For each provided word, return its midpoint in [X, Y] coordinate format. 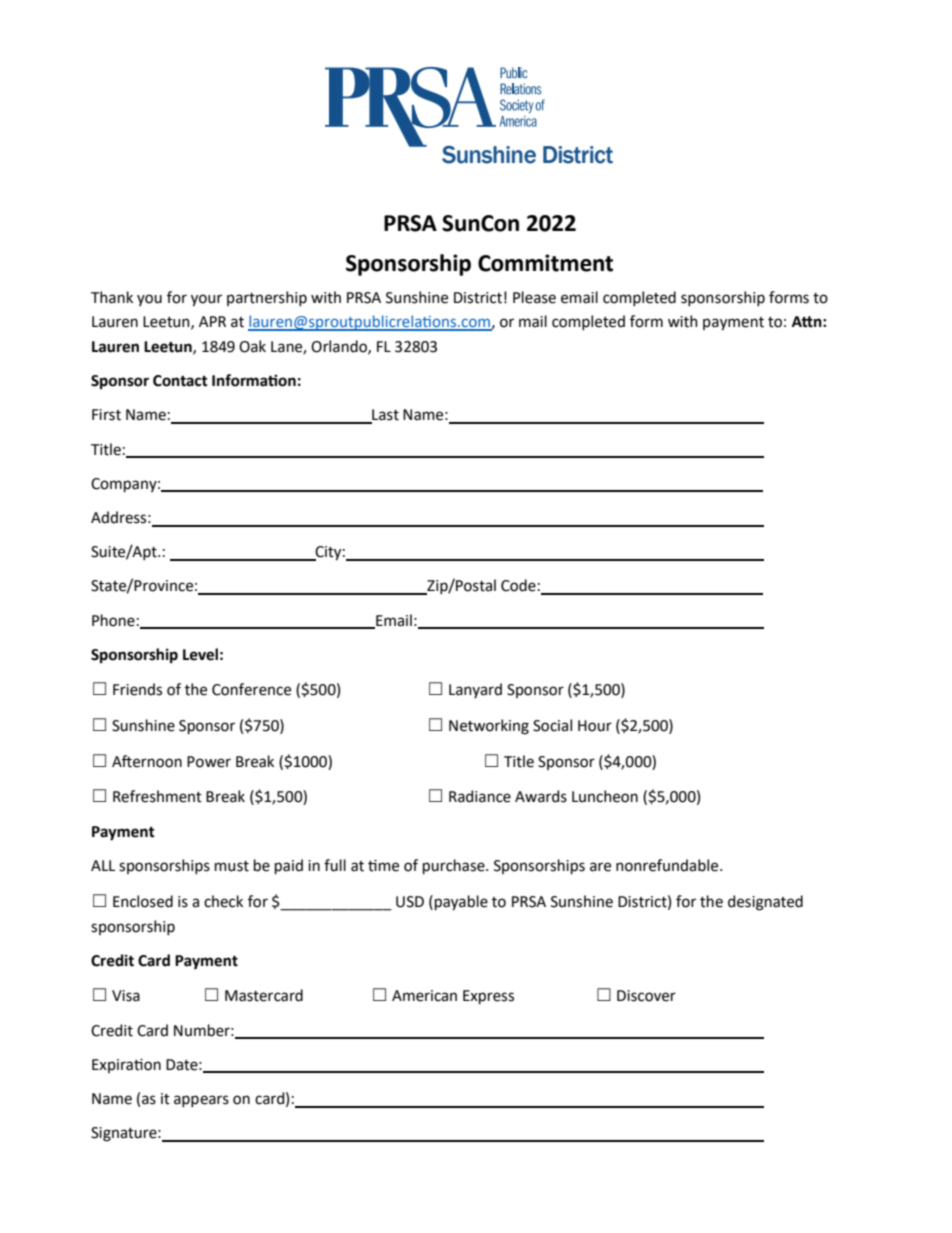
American [424, 996]
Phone [113, 620]
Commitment [545, 263]
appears [201, 1101]
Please [534, 297]
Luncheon [605, 796]
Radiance [480, 796]
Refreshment [157, 796]
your [206, 300]
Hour [595, 726]
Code [518, 585]
